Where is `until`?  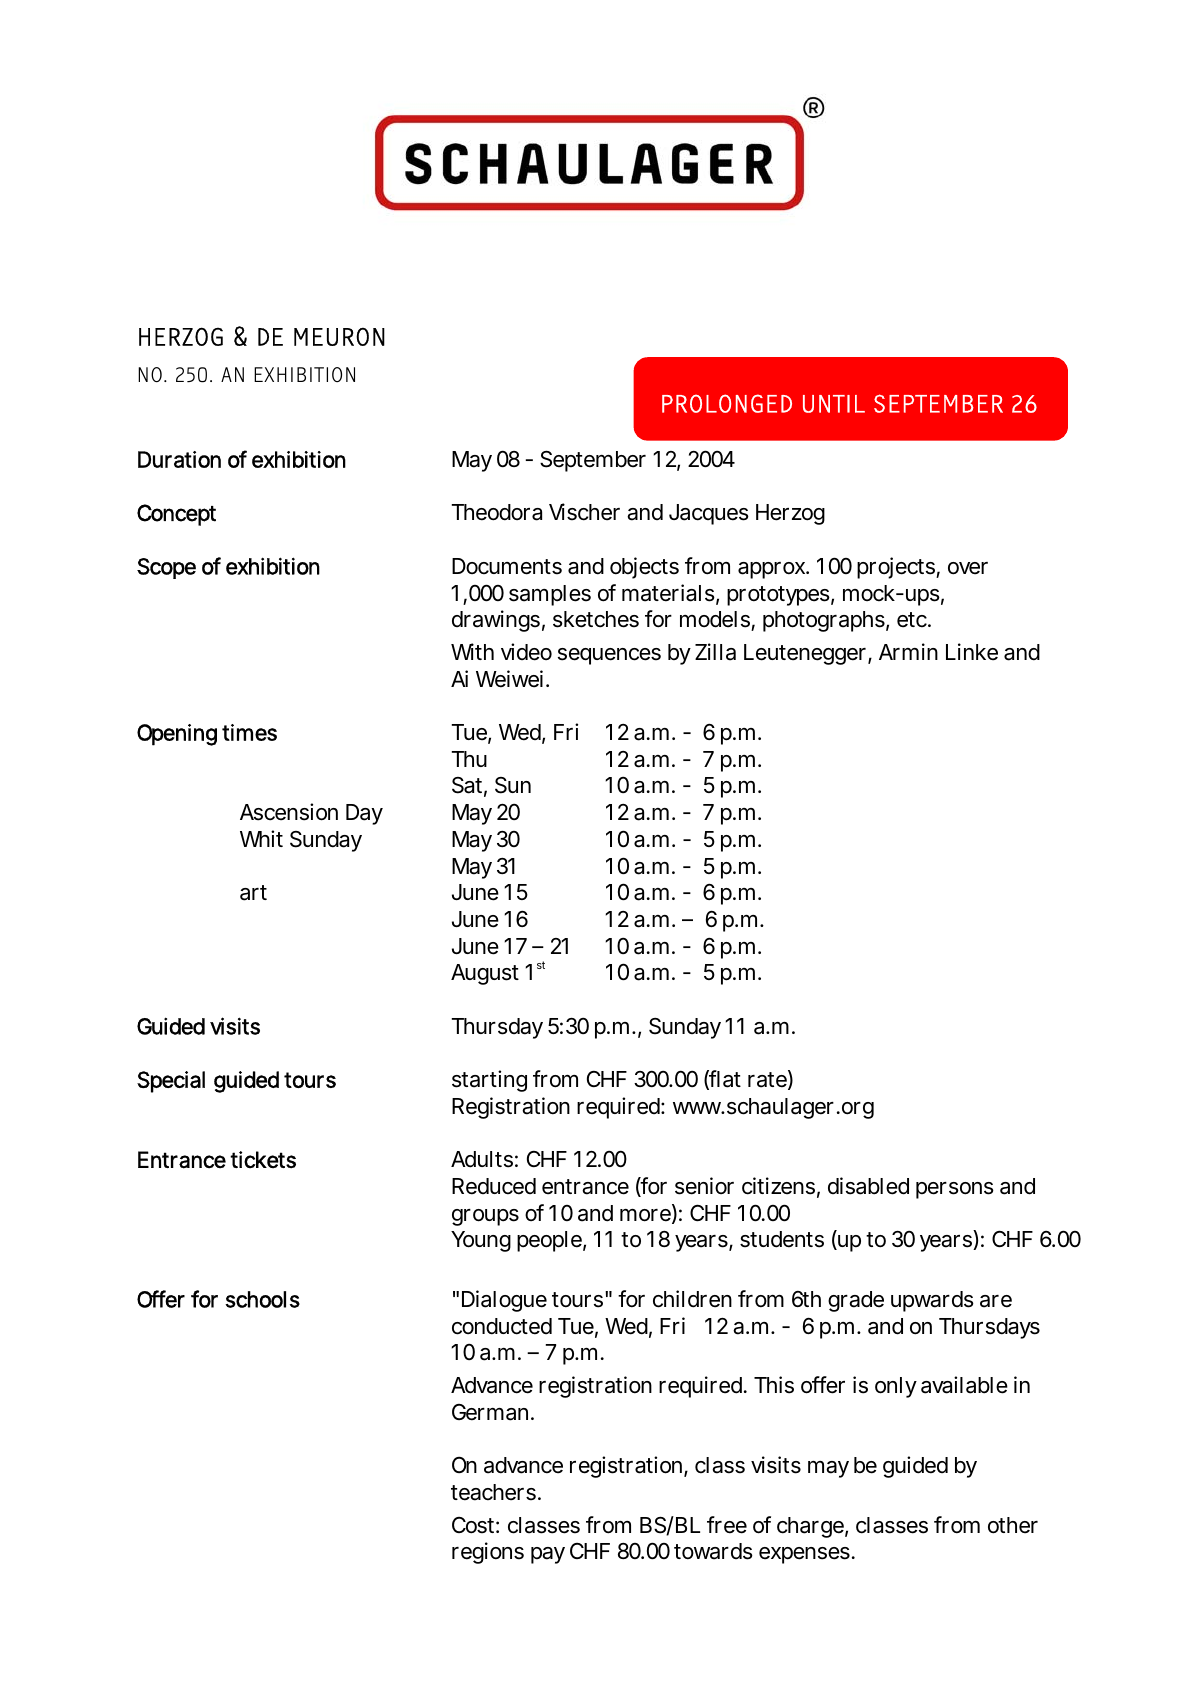 until is located at coordinates (834, 404).
